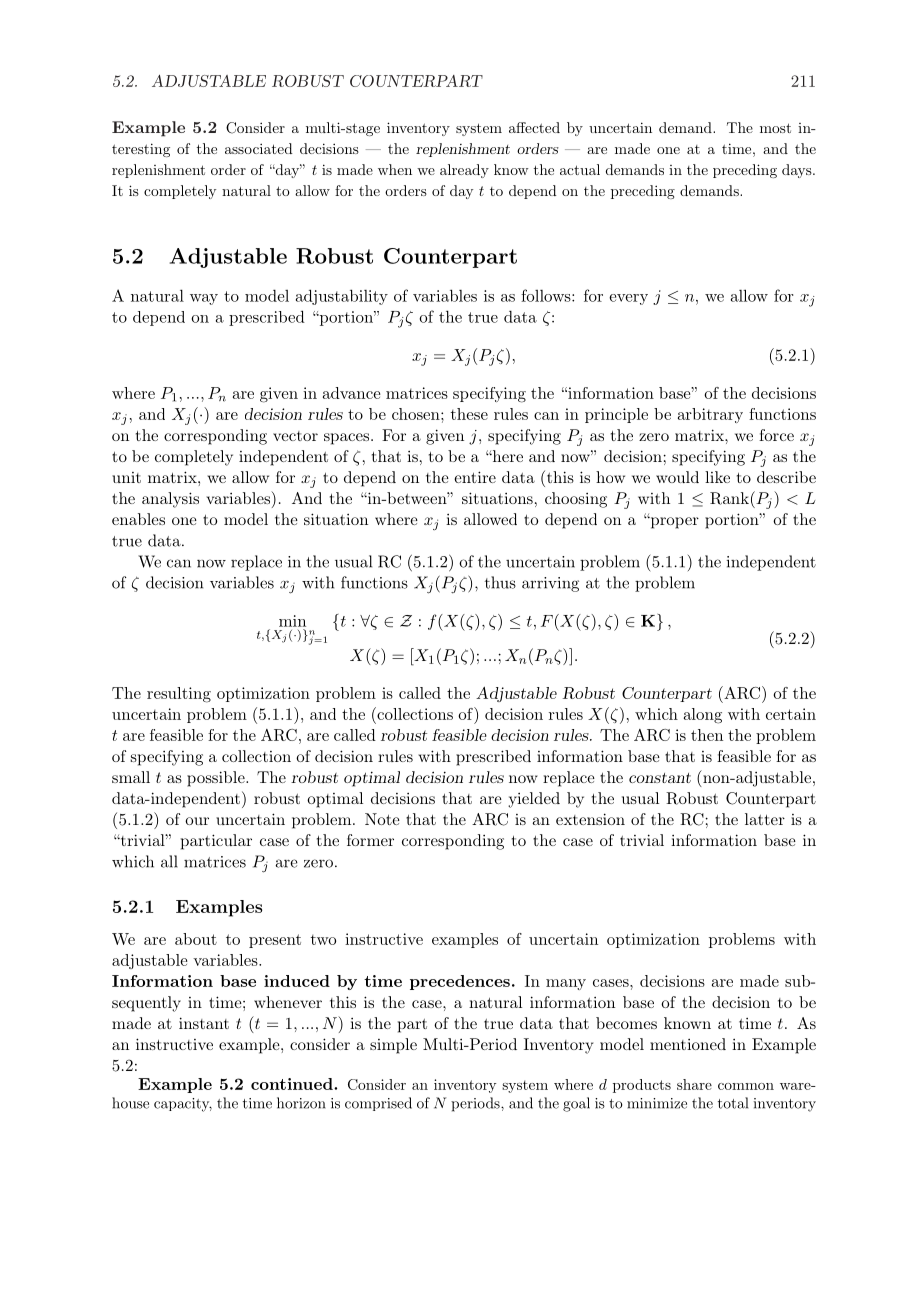 The image size is (924, 1308). Describe the element at coordinates (703, 716) in the document. I see `along` at that location.
